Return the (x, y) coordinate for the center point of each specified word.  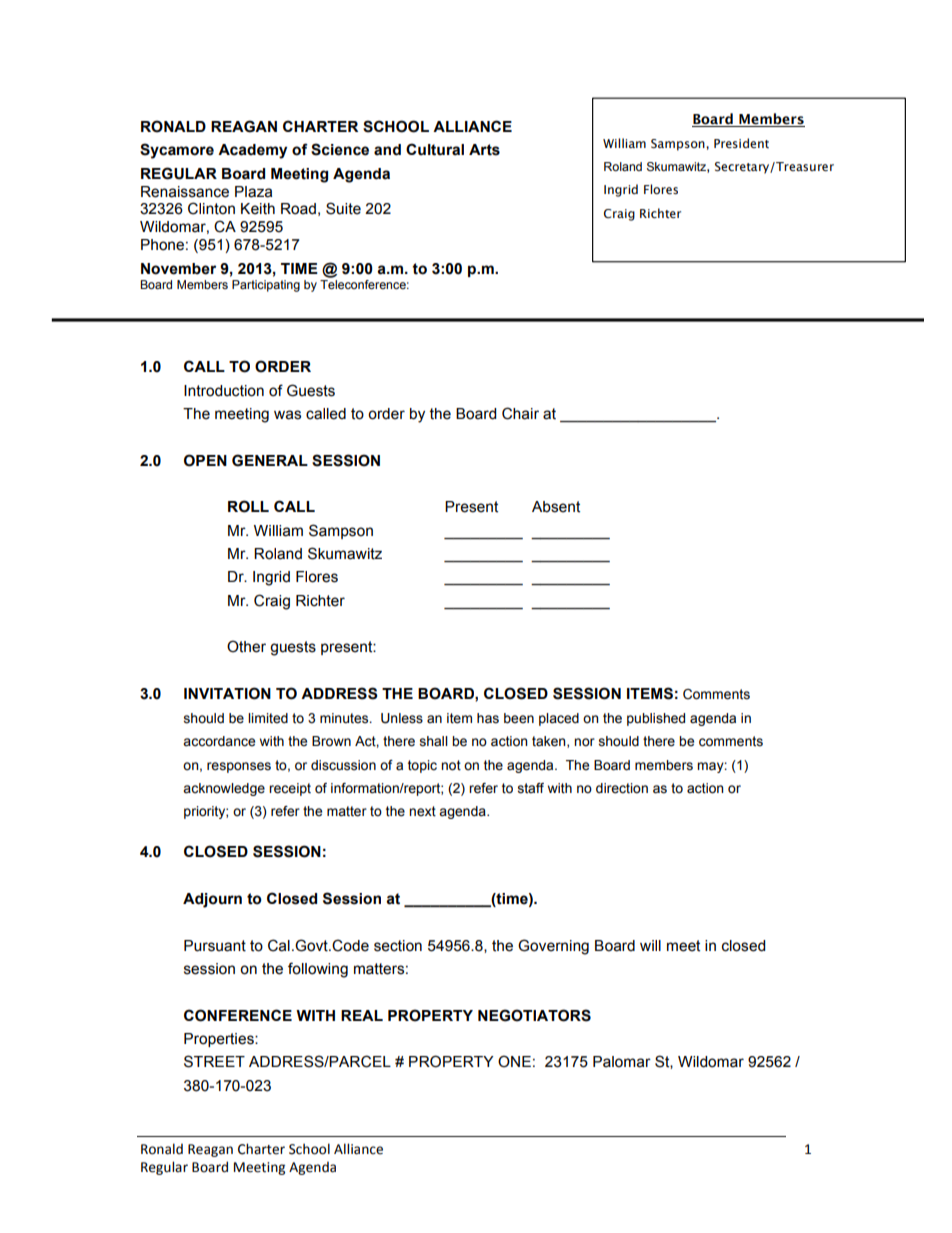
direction (622, 788)
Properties (220, 1040)
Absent (556, 507)
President (741, 143)
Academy (252, 151)
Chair (520, 413)
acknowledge (224, 789)
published (656, 719)
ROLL (248, 506)
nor (584, 742)
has (488, 718)
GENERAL (270, 460)
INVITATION (227, 693)
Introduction (224, 391)
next (422, 811)
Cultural (435, 149)
